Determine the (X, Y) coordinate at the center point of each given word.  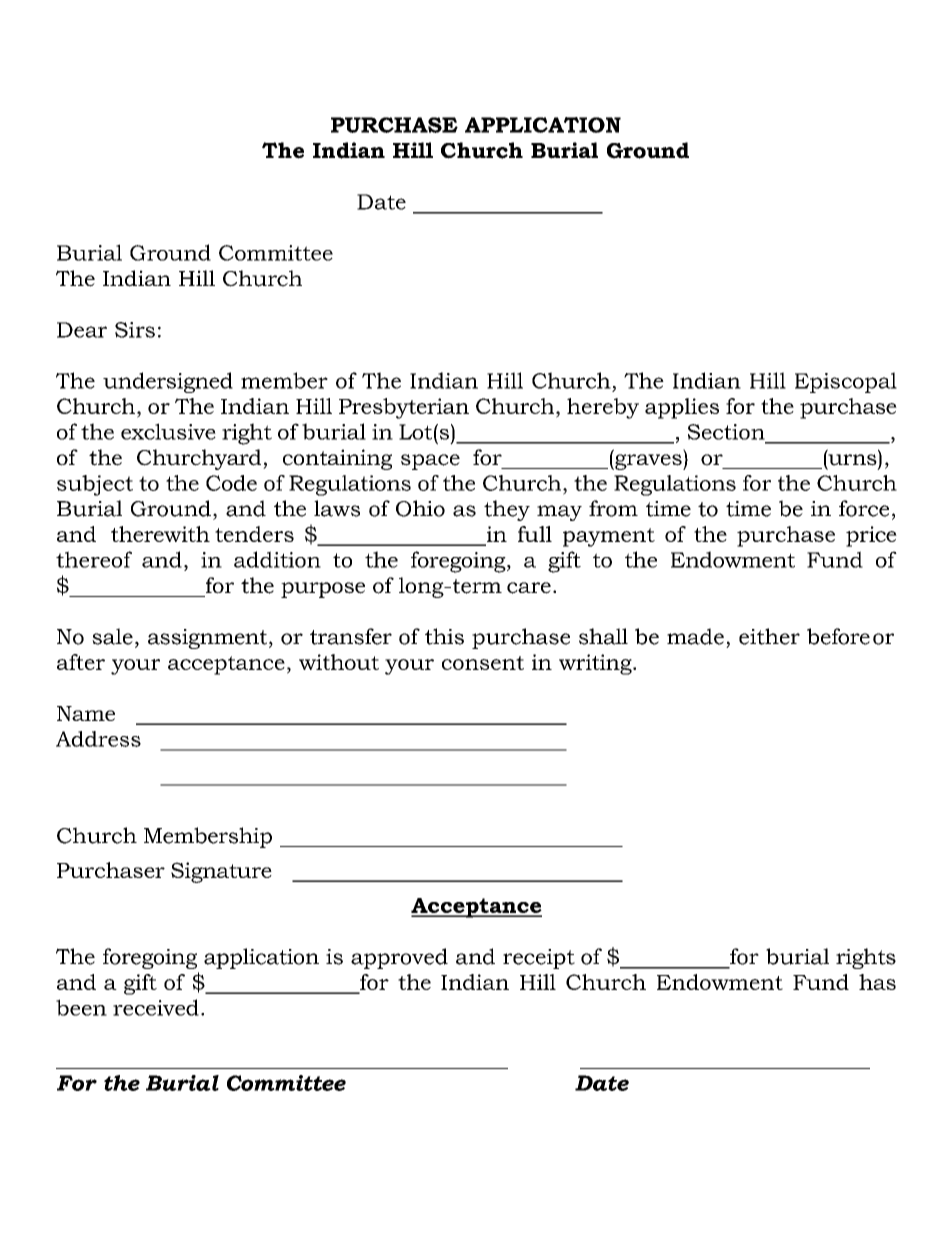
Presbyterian (404, 408)
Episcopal (846, 382)
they (507, 510)
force (864, 508)
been (81, 1007)
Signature (221, 872)
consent (483, 663)
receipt (539, 959)
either (769, 636)
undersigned (168, 382)
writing (596, 664)
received (156, 1007)
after (81, 662)
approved (399, 958)
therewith (160, 534)
